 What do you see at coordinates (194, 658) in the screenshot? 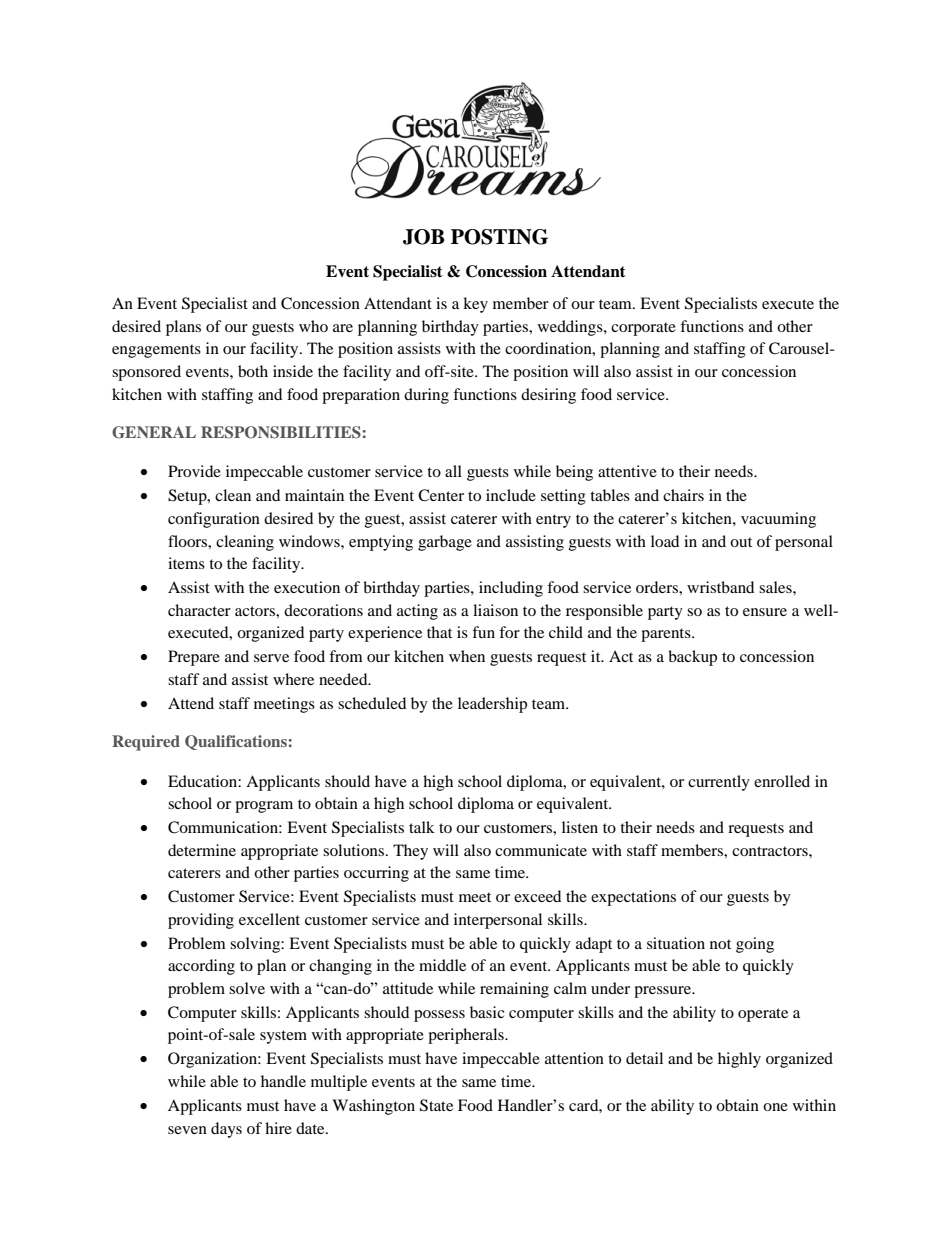
I see `Prepare` at bounding box center [194, 658].
